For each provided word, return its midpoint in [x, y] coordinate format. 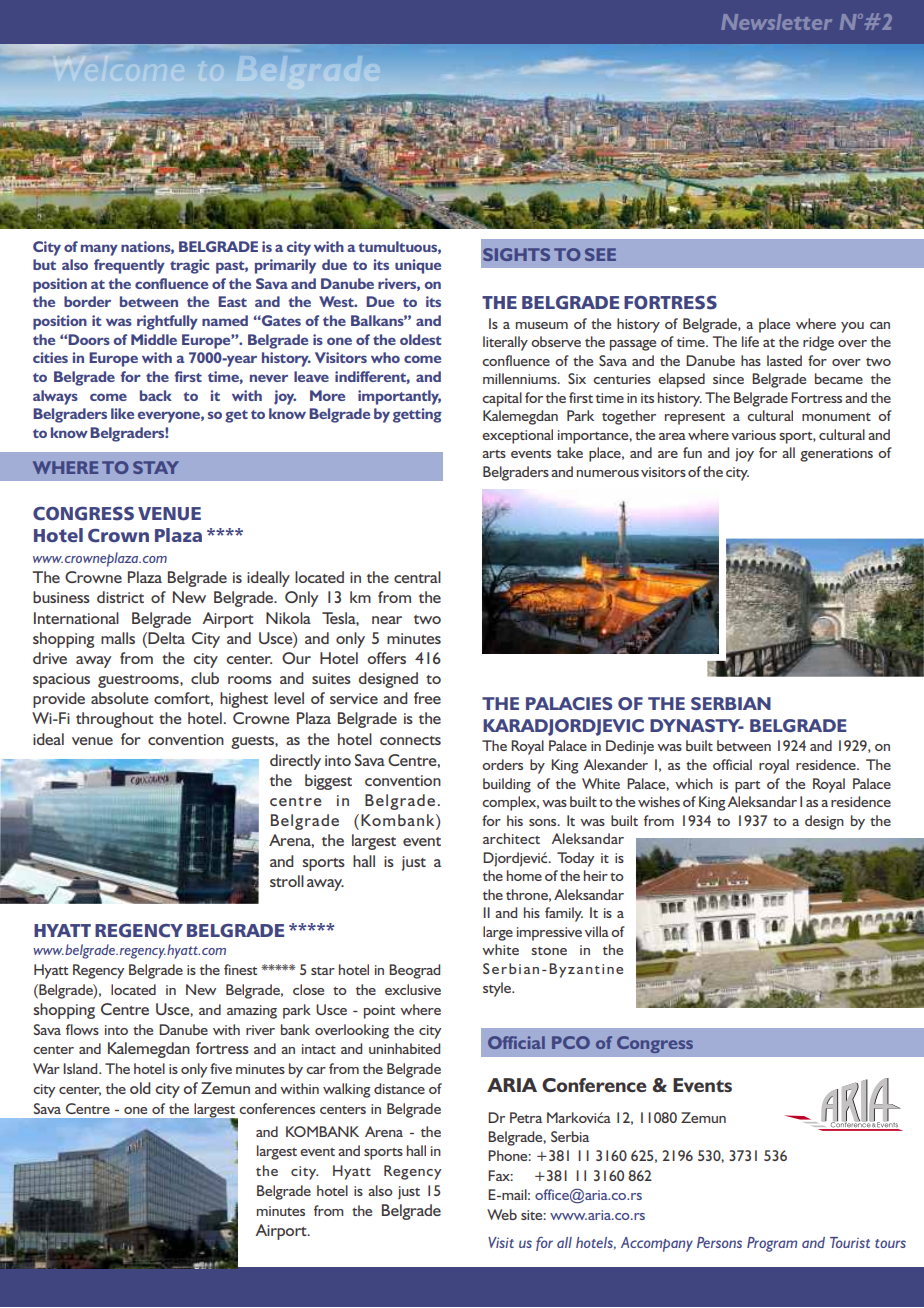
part [747, 786]
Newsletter [776, 22]
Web [502, 1214]
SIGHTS [516, 254]
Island [81, 1068]
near [387, 620]
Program [772, 1244]
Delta [165, 638]
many [99, 250]
